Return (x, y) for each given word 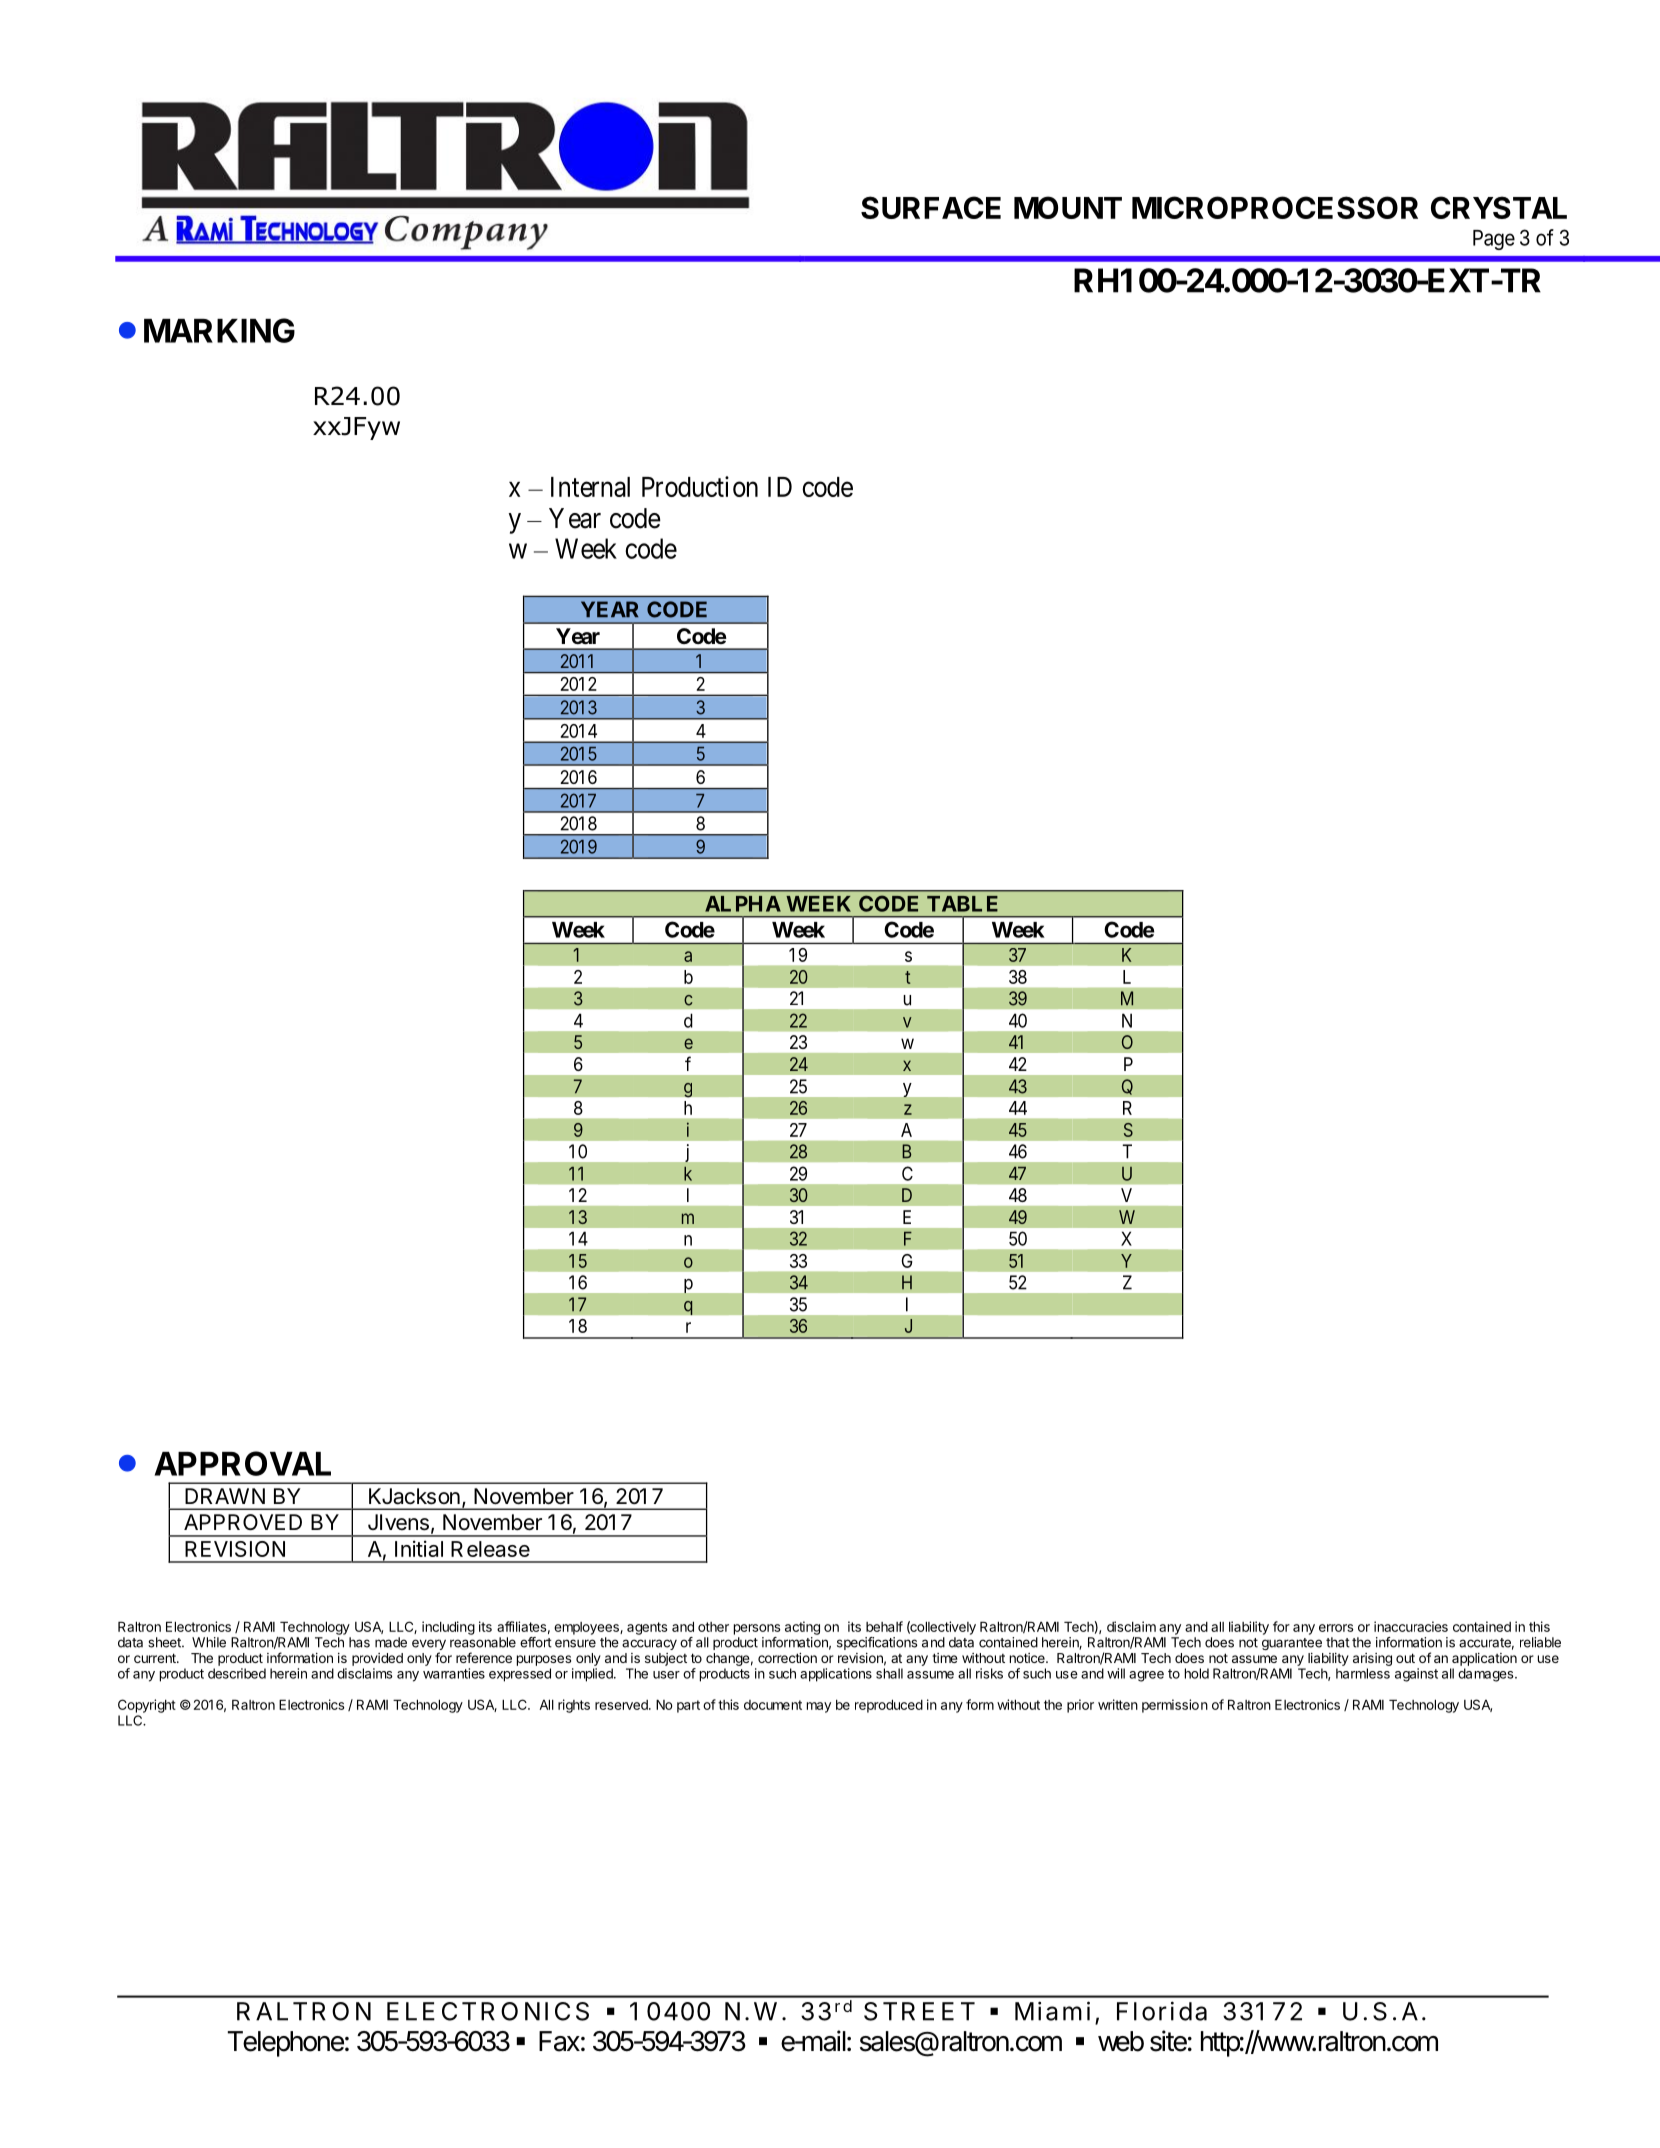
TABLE (962, 904)
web (1121, 2041)
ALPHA (743, 904)
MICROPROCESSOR (1275, 207)
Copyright (147, 1706)
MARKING (219, 330)
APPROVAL (242, 1463)
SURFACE (931, 207)
